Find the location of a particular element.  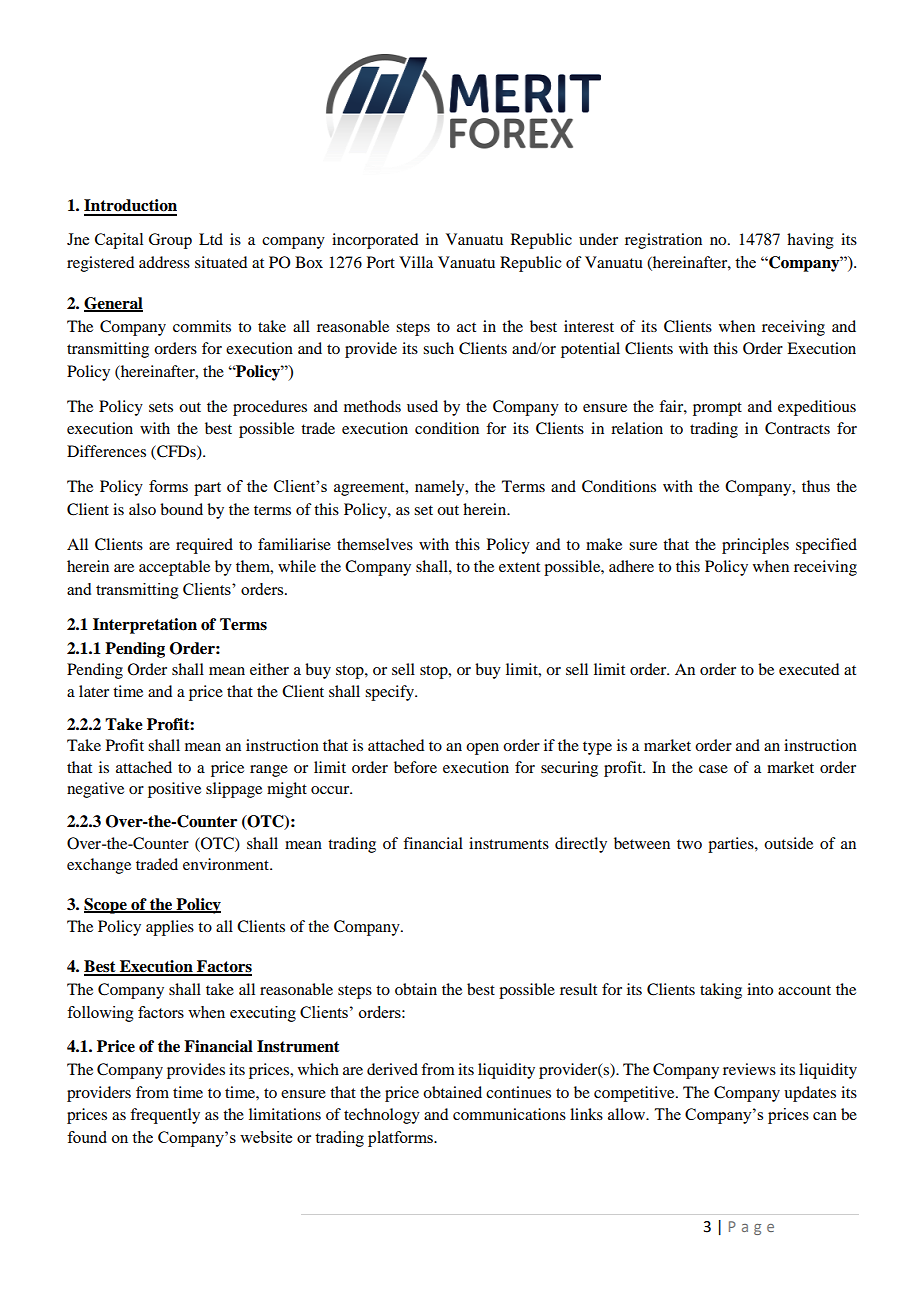

bound is located at coordinates (181, 509).
